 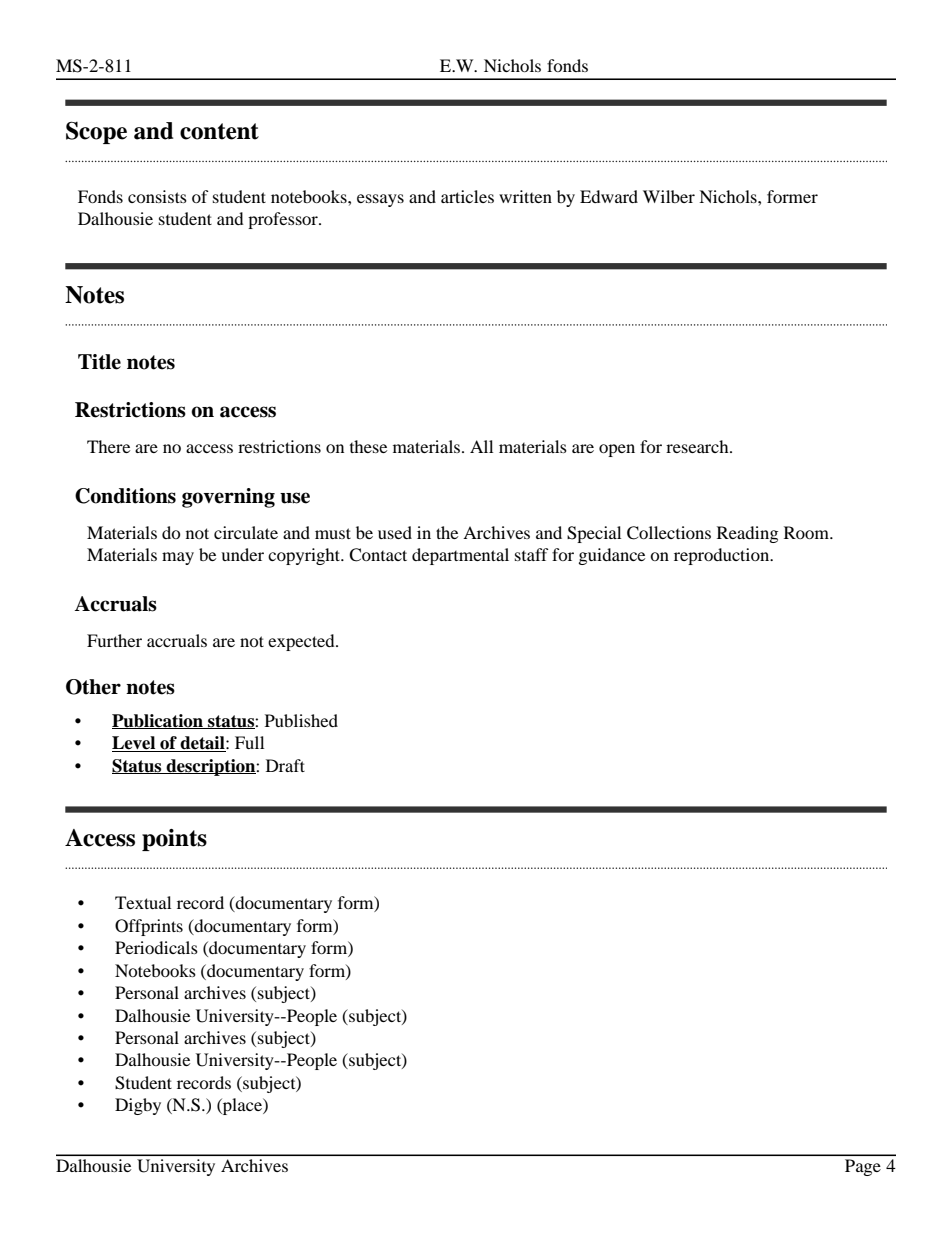 What do you see at coordinates (228, 498) in the document?
I see `governing` at bounding box center [228, 498].
